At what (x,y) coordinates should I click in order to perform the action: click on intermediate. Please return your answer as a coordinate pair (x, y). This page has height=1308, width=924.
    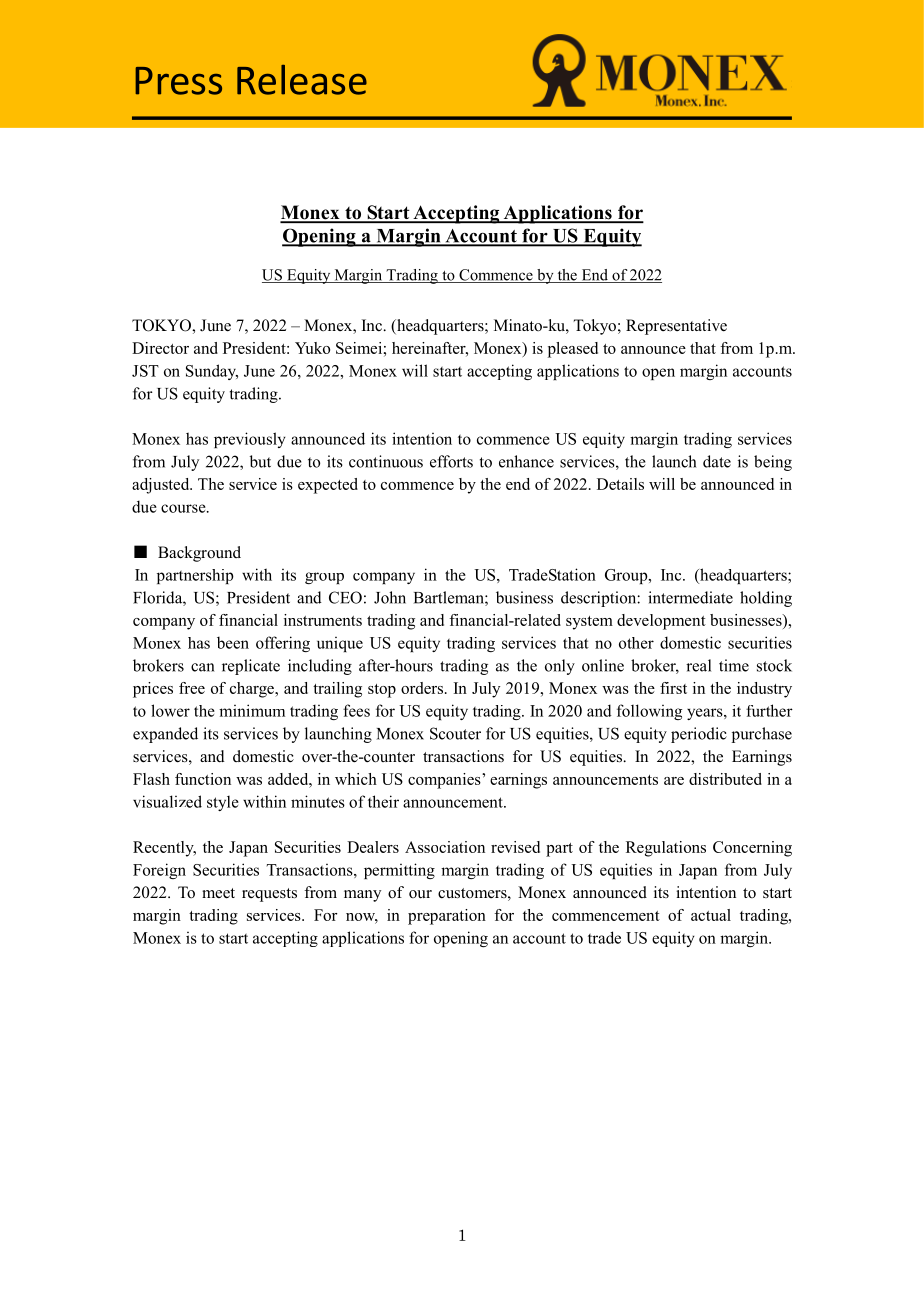
    Looking at the image, I should click on (690, 597).
